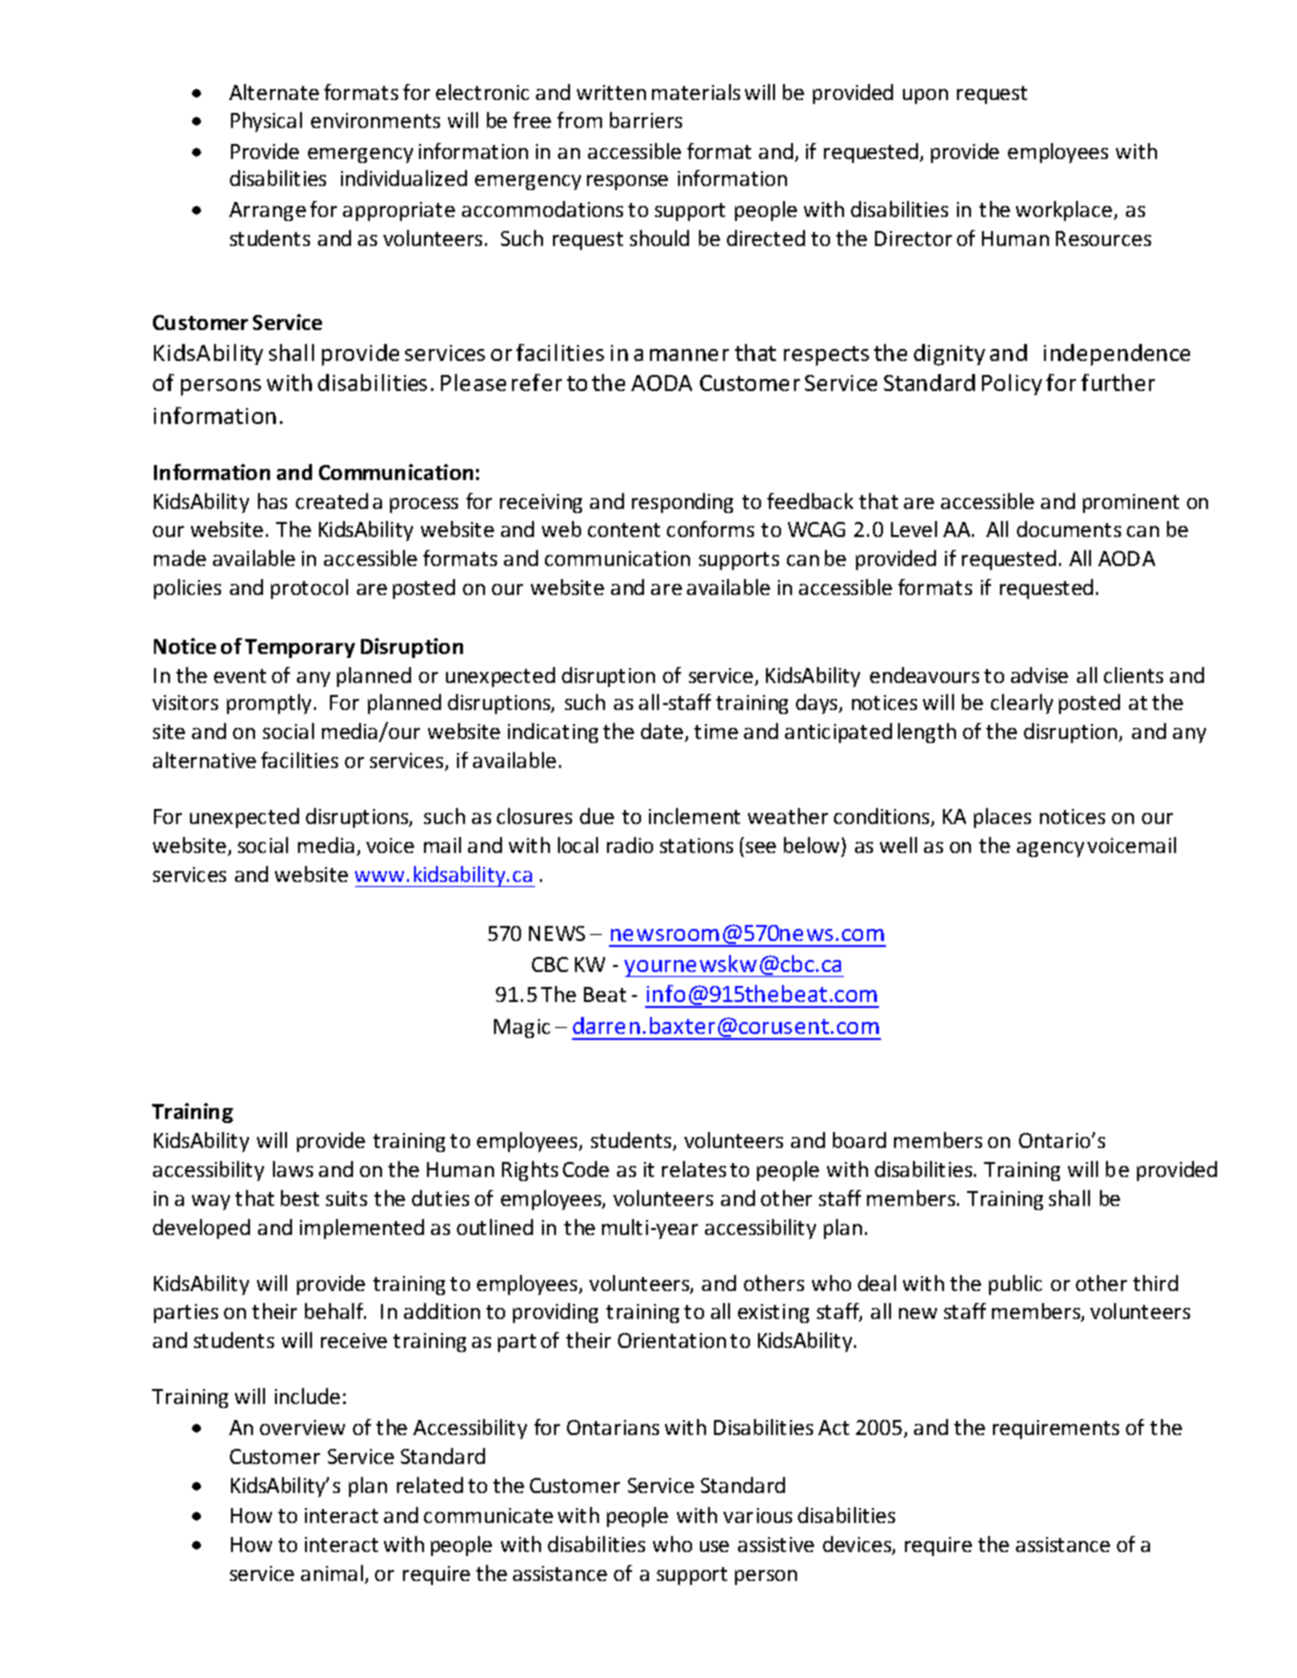 This screenshot has width=1297, height=1678. Describe the element at coordinates (696, 845) in the screenshot. I see `stations` at that location.
